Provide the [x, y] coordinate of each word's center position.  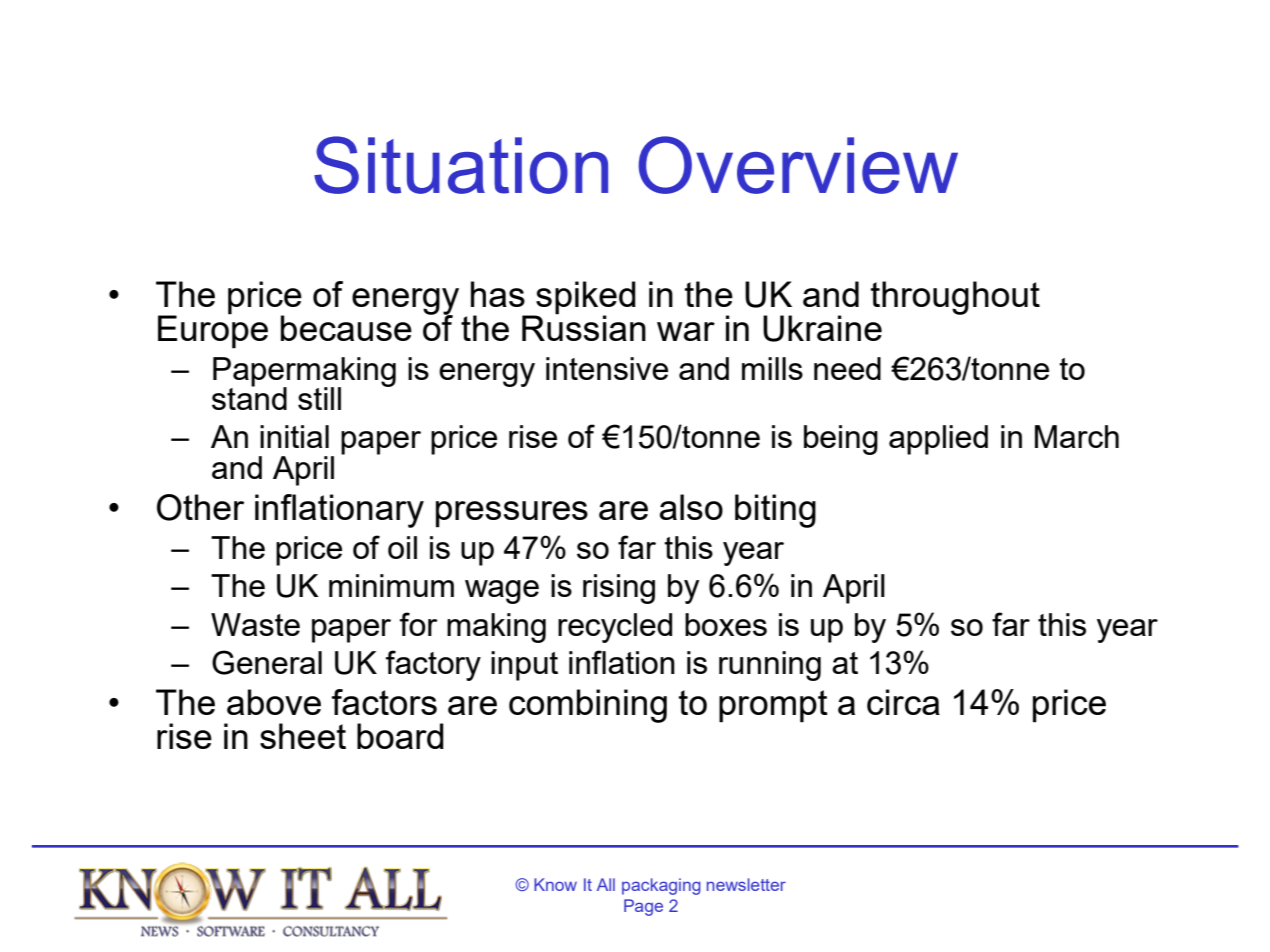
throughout [955, 298]
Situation [461, 165]
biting [775, 511]
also [691, 507]
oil [402, 547]
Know [555, 884]
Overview [798, 165]
